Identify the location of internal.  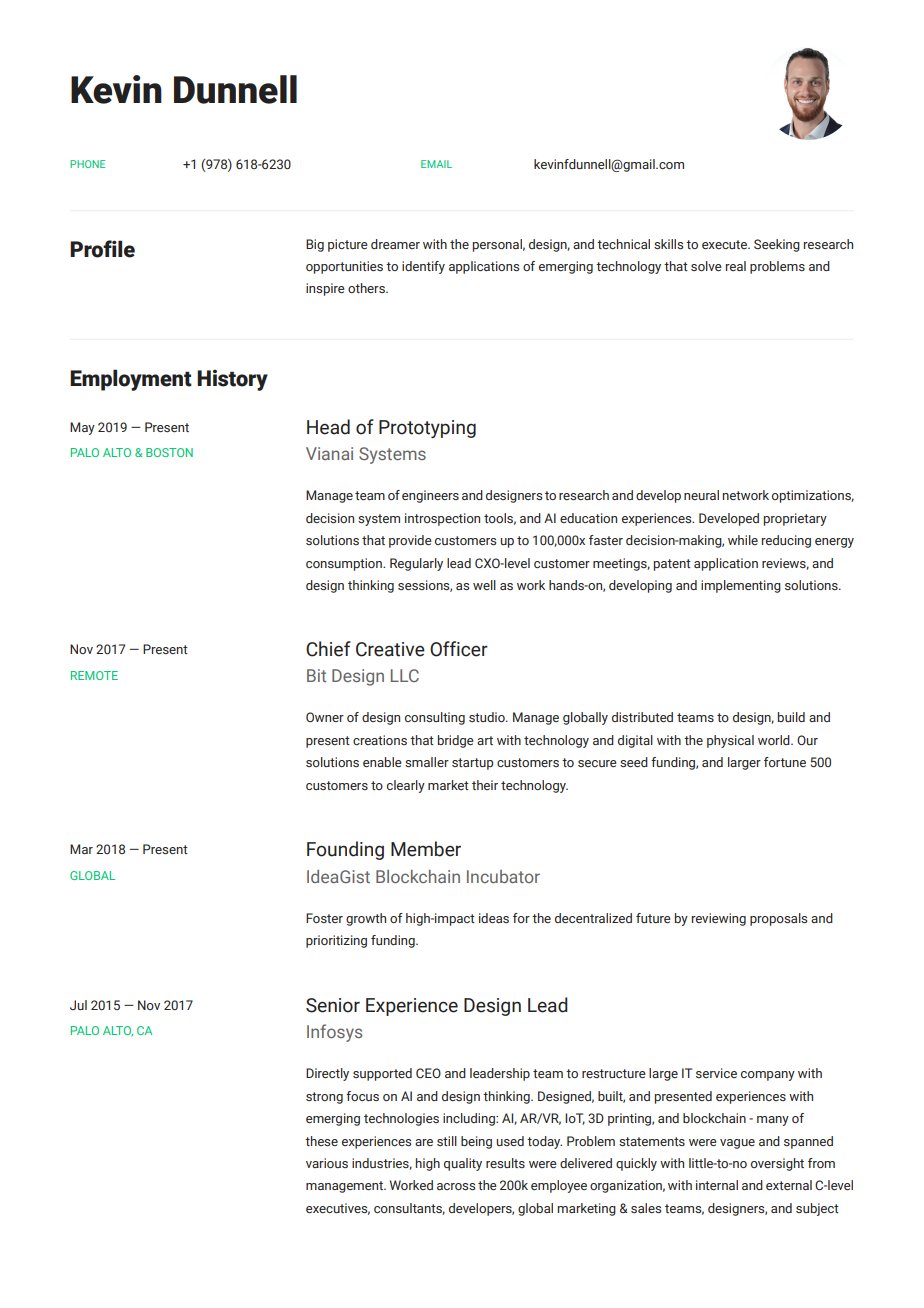
(717, 1185).
